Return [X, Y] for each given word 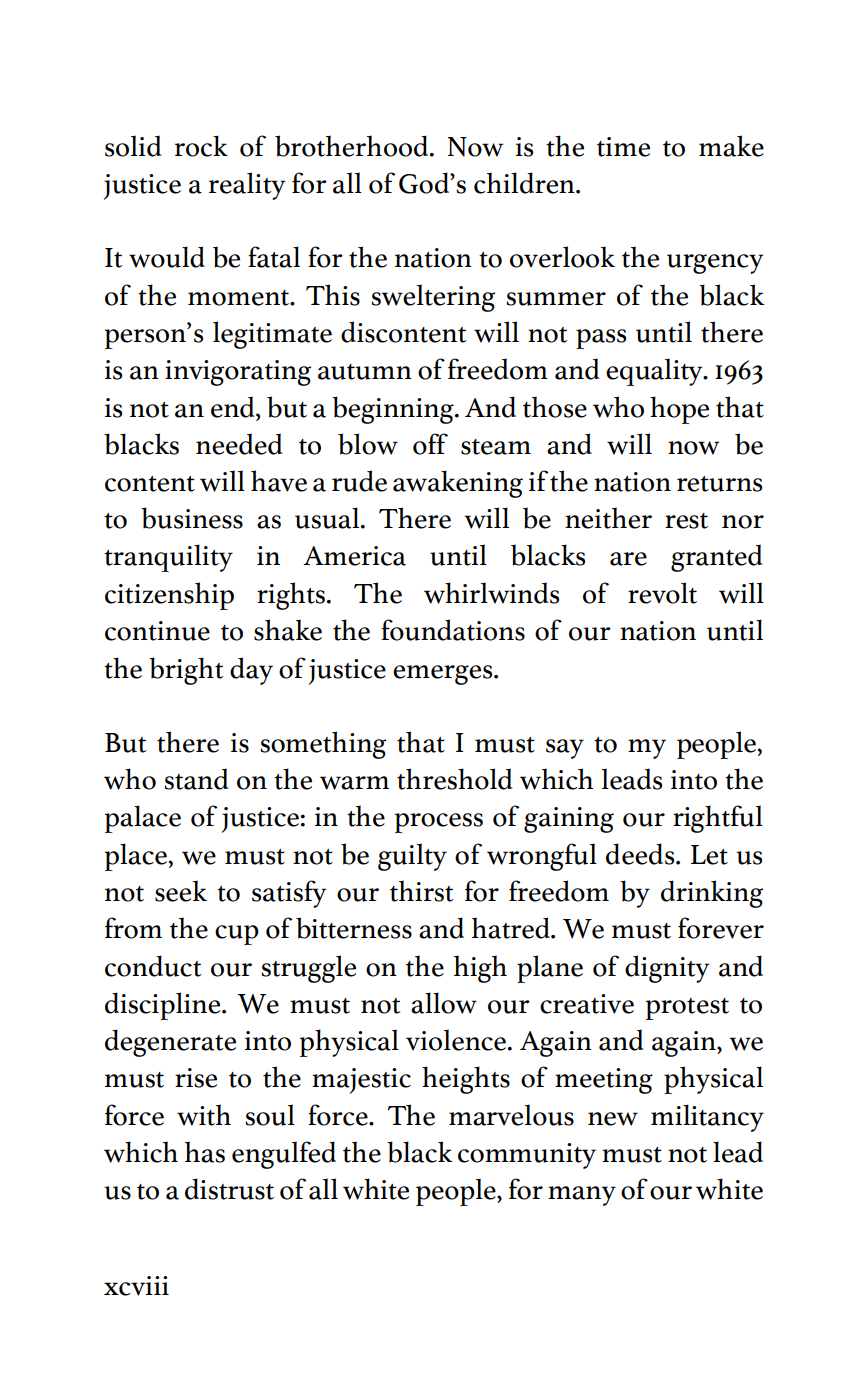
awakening [458, 484]
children [525, 183]
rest [686, 521]
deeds [641, 854]
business [192, 518]
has [205, 1152]
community [527, 1156]
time [623, 147]
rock [201, 146]
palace [143, 819]
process [439, 823]
